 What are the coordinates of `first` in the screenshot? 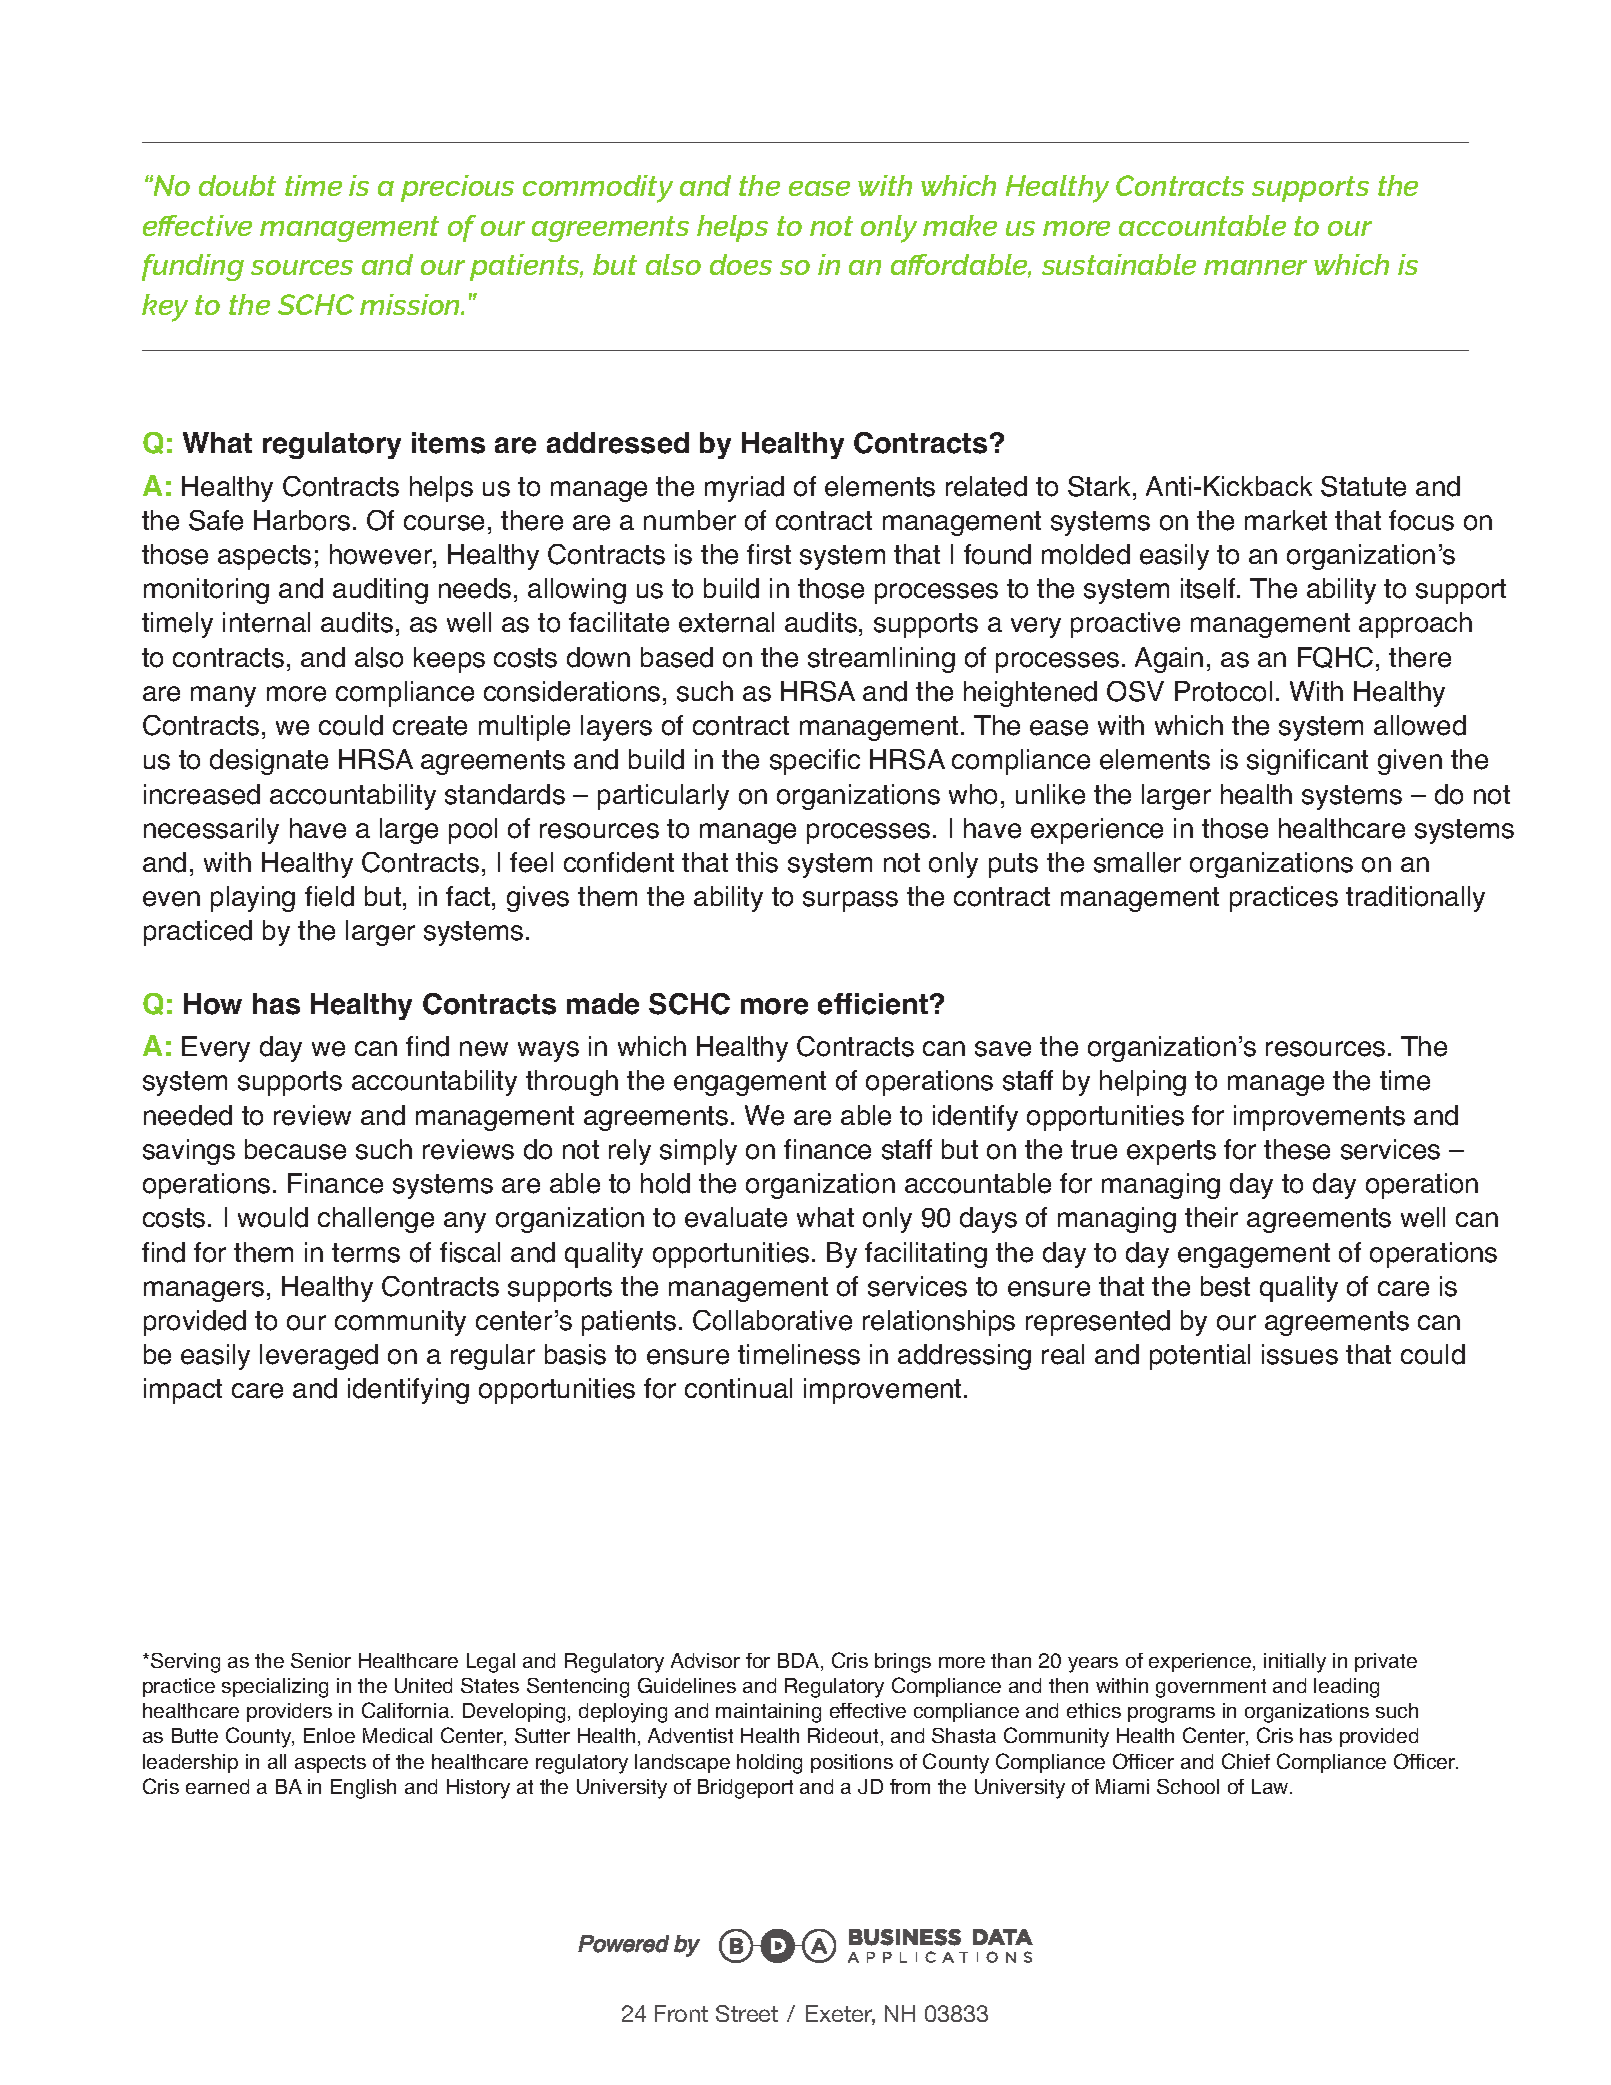 It's located at (769, 554).
